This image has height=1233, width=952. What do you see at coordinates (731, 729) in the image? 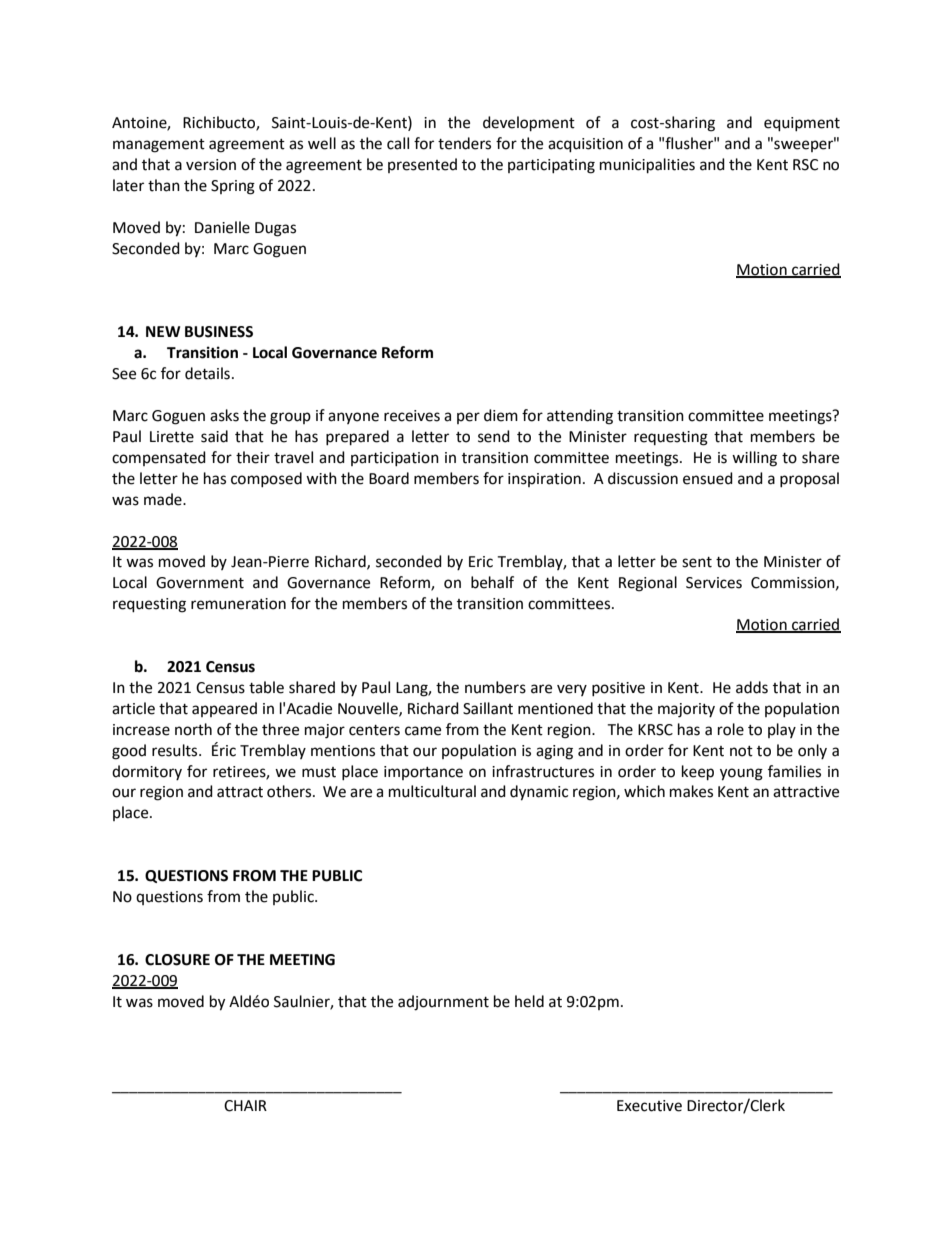
I see `role` at bounding box center [731, 729].
